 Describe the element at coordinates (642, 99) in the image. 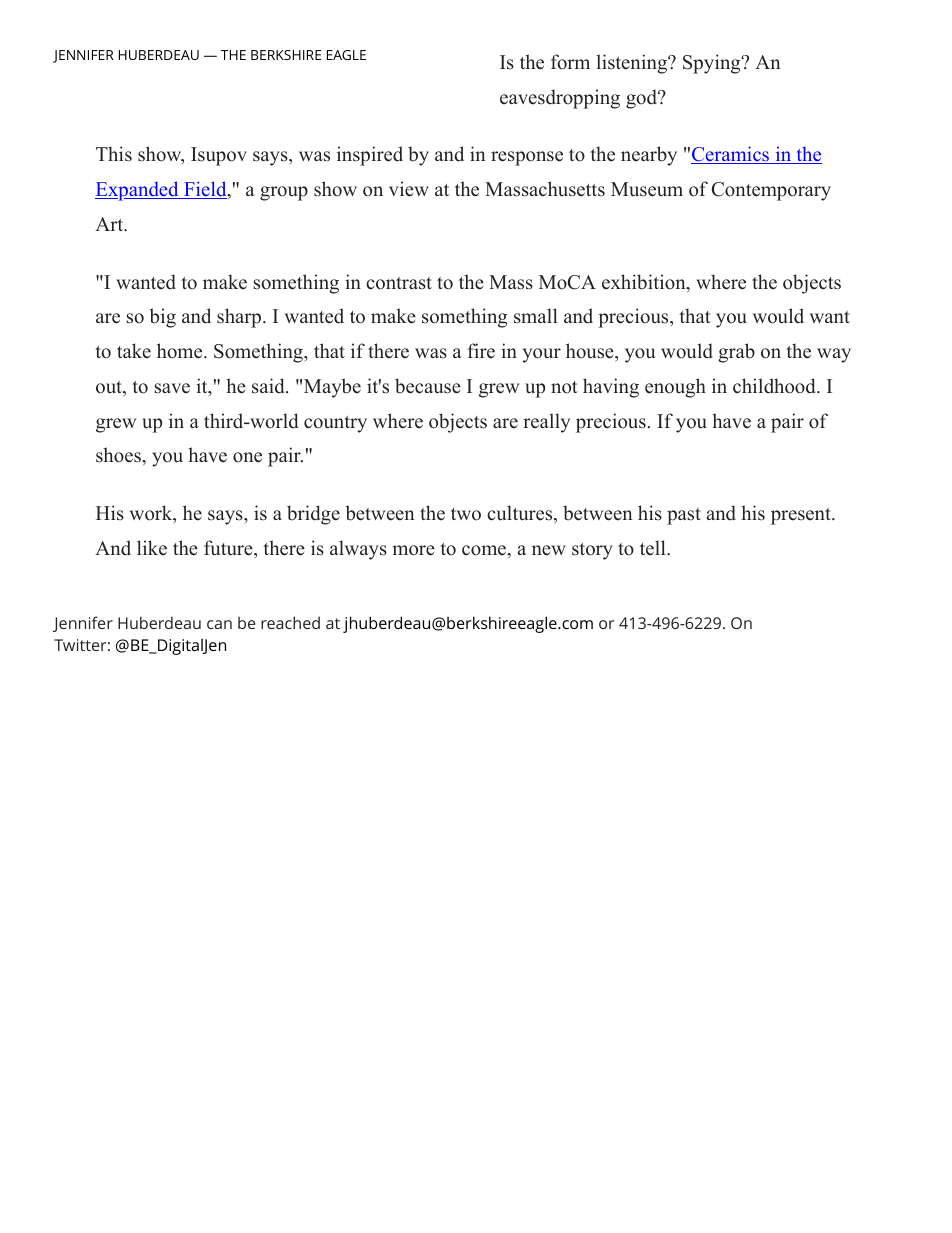

I see `god` at that location.
